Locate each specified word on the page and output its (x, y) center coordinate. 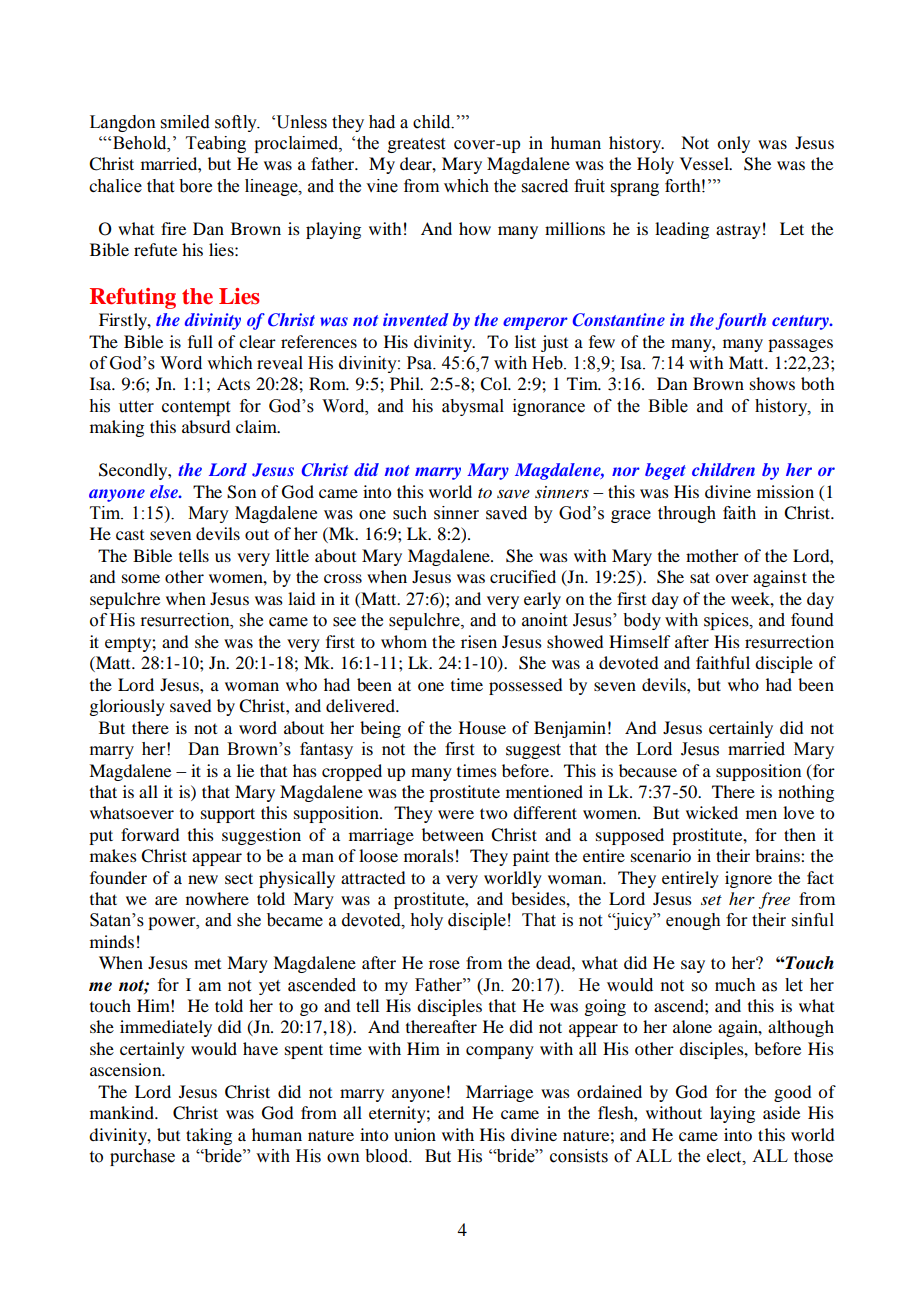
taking (209, 1136)
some (141, 578)
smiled (185, 122)
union (415, 1134)
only (733, 144)
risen (479, 641)
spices (727, 621)
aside (781, 1112)
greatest (416, 145)
